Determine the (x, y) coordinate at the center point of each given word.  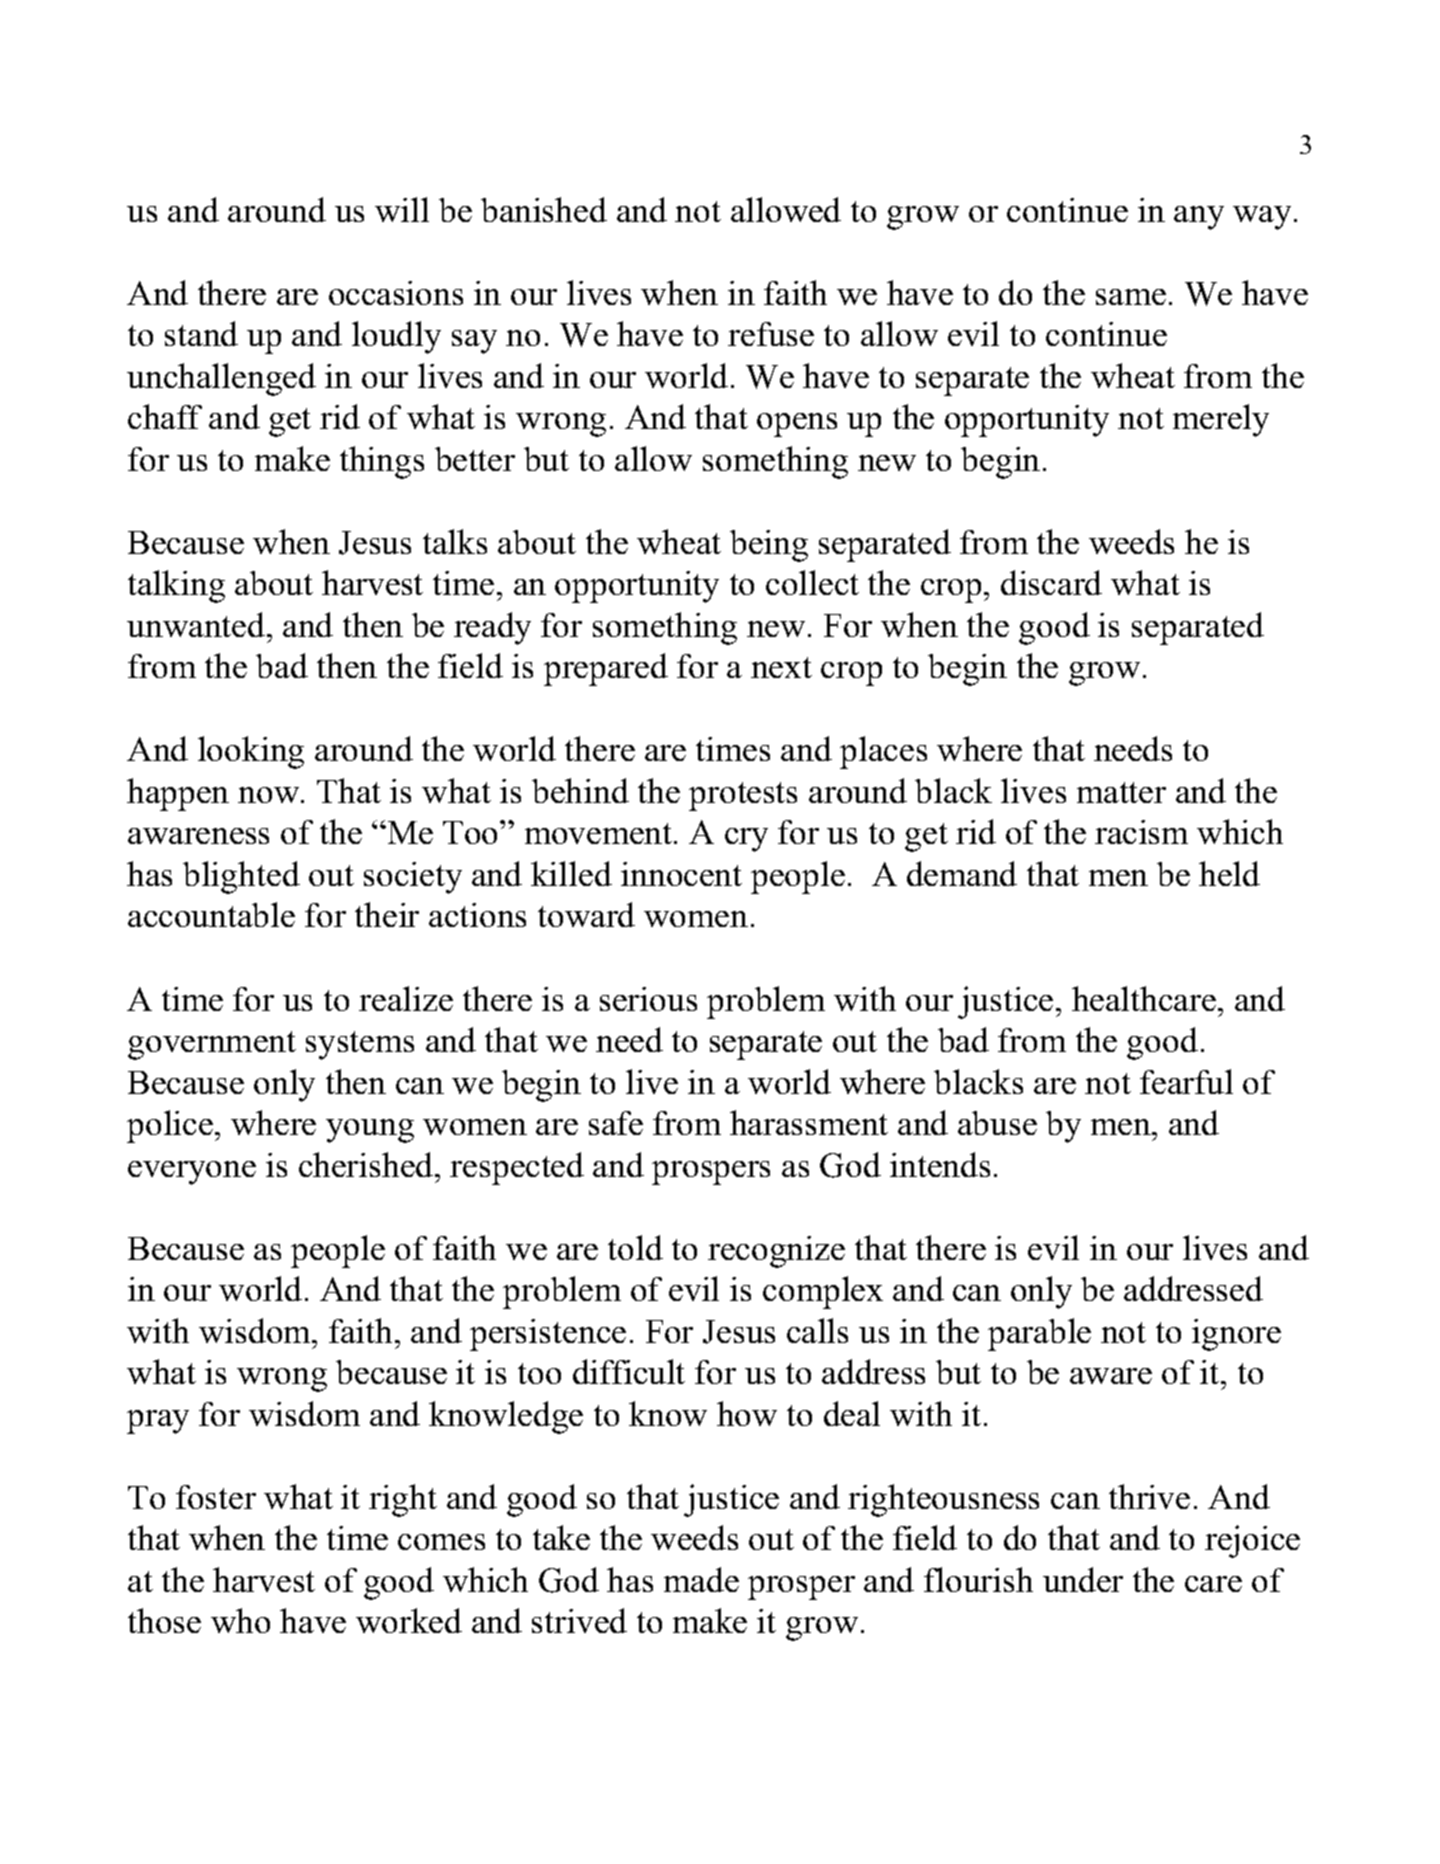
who (240, 1620)
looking (251, 752)
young (370, 1131)
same (1131, 297)
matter (1121, 792)
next (781, 667)
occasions (396, 293)
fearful (1186, 1081)
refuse (771, 334)
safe (616, 1123)
